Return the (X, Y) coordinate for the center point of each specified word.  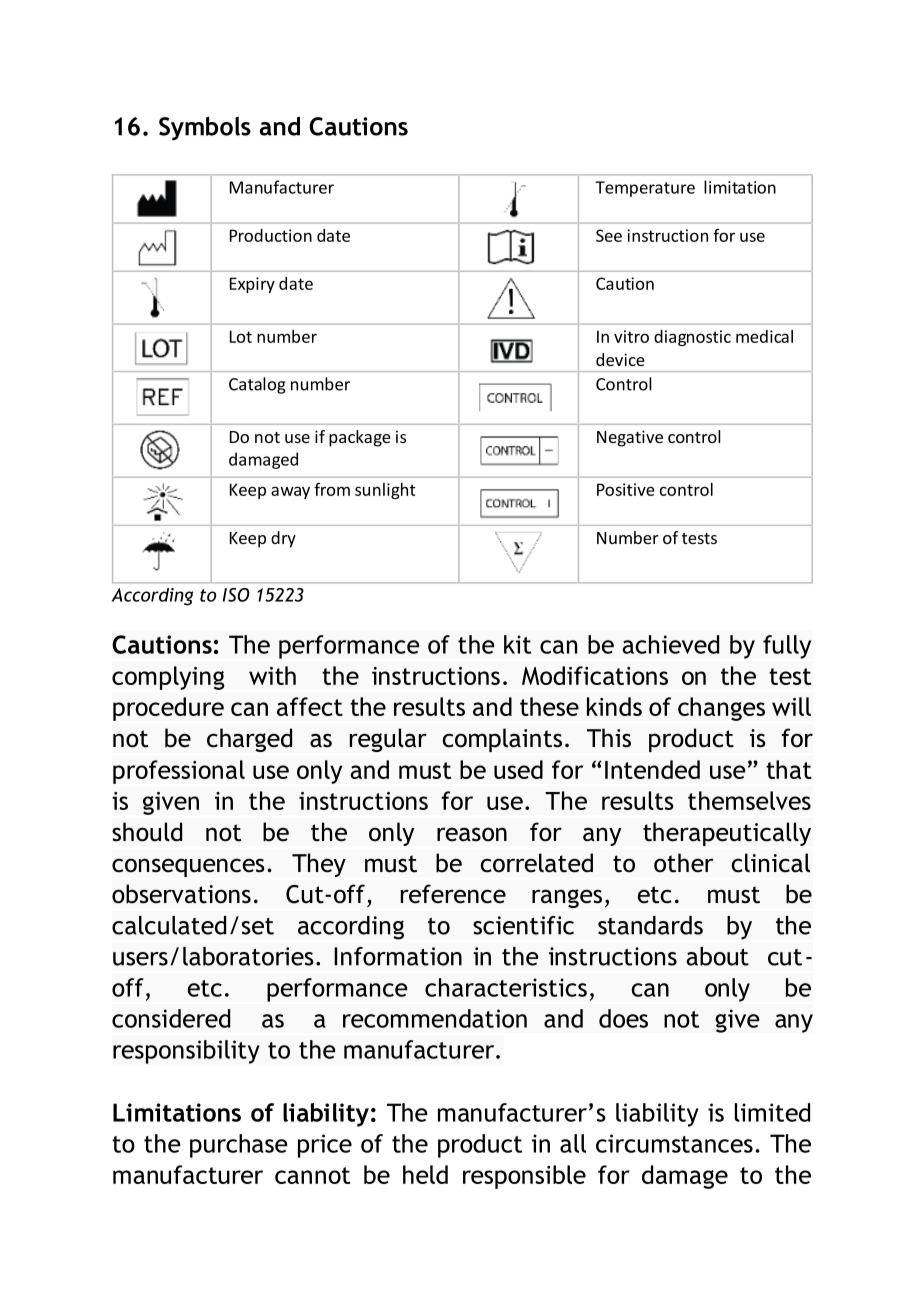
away (290, 492)
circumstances (674, 1143)
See (609, 235)
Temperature (645, 189)
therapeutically (727, 834)
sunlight (385, 491)
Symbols (205, 129)
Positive (626, 489)
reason (472, 834)
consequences (188, 867)
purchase (239, 1146)
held (425, 1174)
